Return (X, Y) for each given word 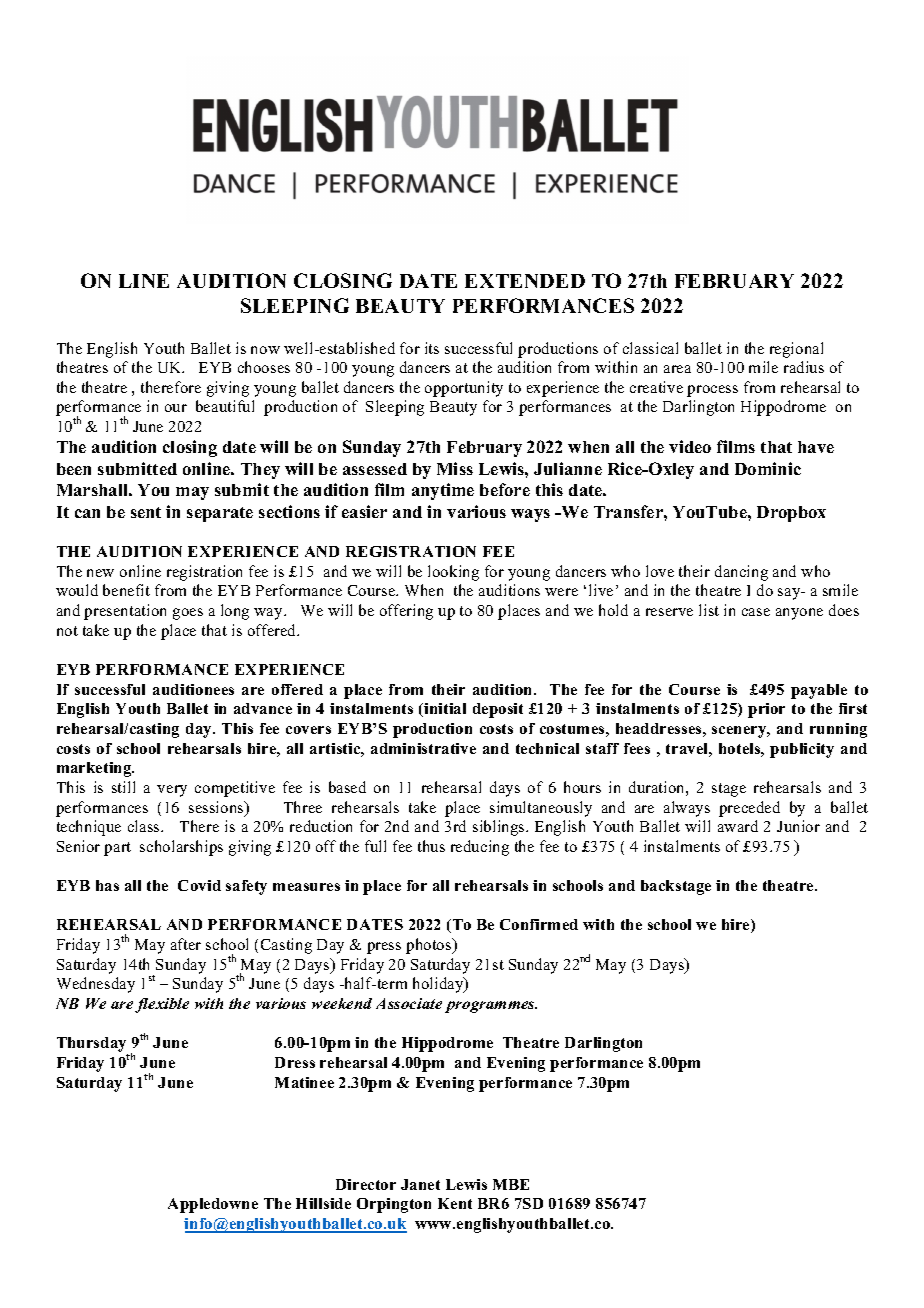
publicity (802, 750)
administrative (423, 748)
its (432, 348)
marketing (95, 769)
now (265, 350)
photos (430, 946)
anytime (443, 491)
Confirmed (539, 924)
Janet (420, 1184)
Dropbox (791, 514)
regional (796, 350)
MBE (511, 1184)
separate (220, 514)
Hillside (323, 1203)
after (186, 944)
